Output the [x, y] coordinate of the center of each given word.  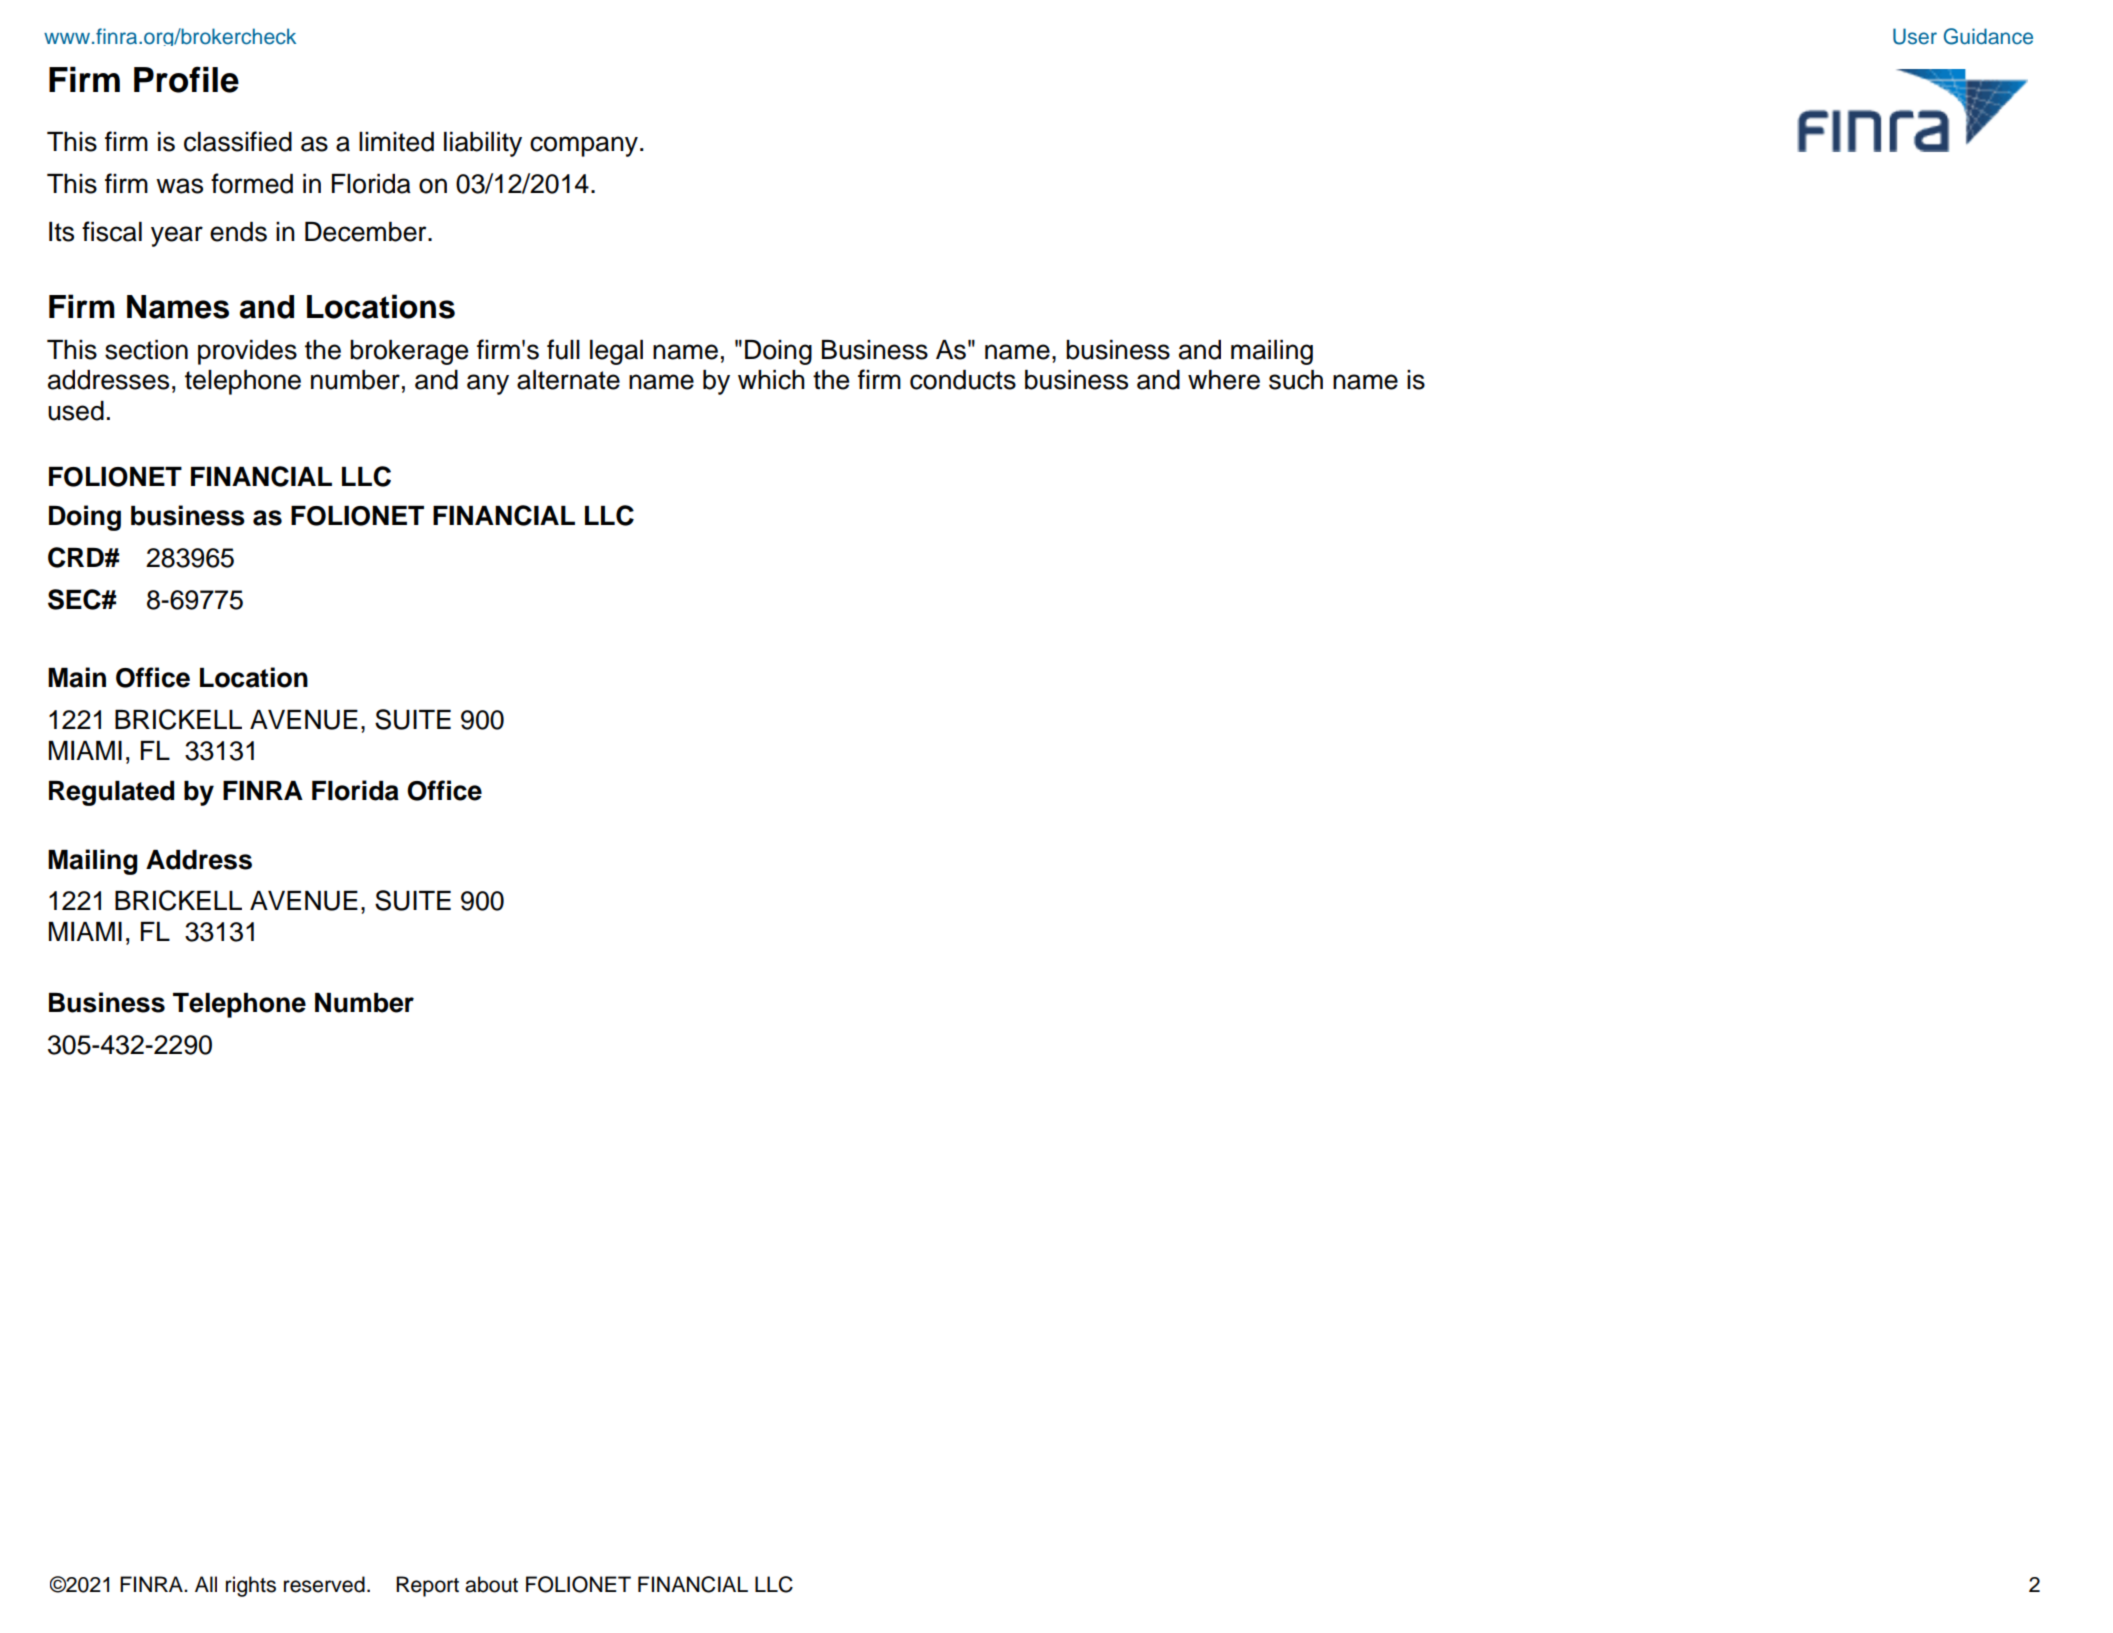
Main [77, 677]
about [491, 1584]
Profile [186, 79]
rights [251, 1586]
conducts [963, 380]
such [1296, 380]
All [206, 1584]
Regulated [111, 793]
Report [427, 1586]
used [76, 411]
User [1915, 36]
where [1224, 380]
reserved [324, 1584]
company [584, 146]
